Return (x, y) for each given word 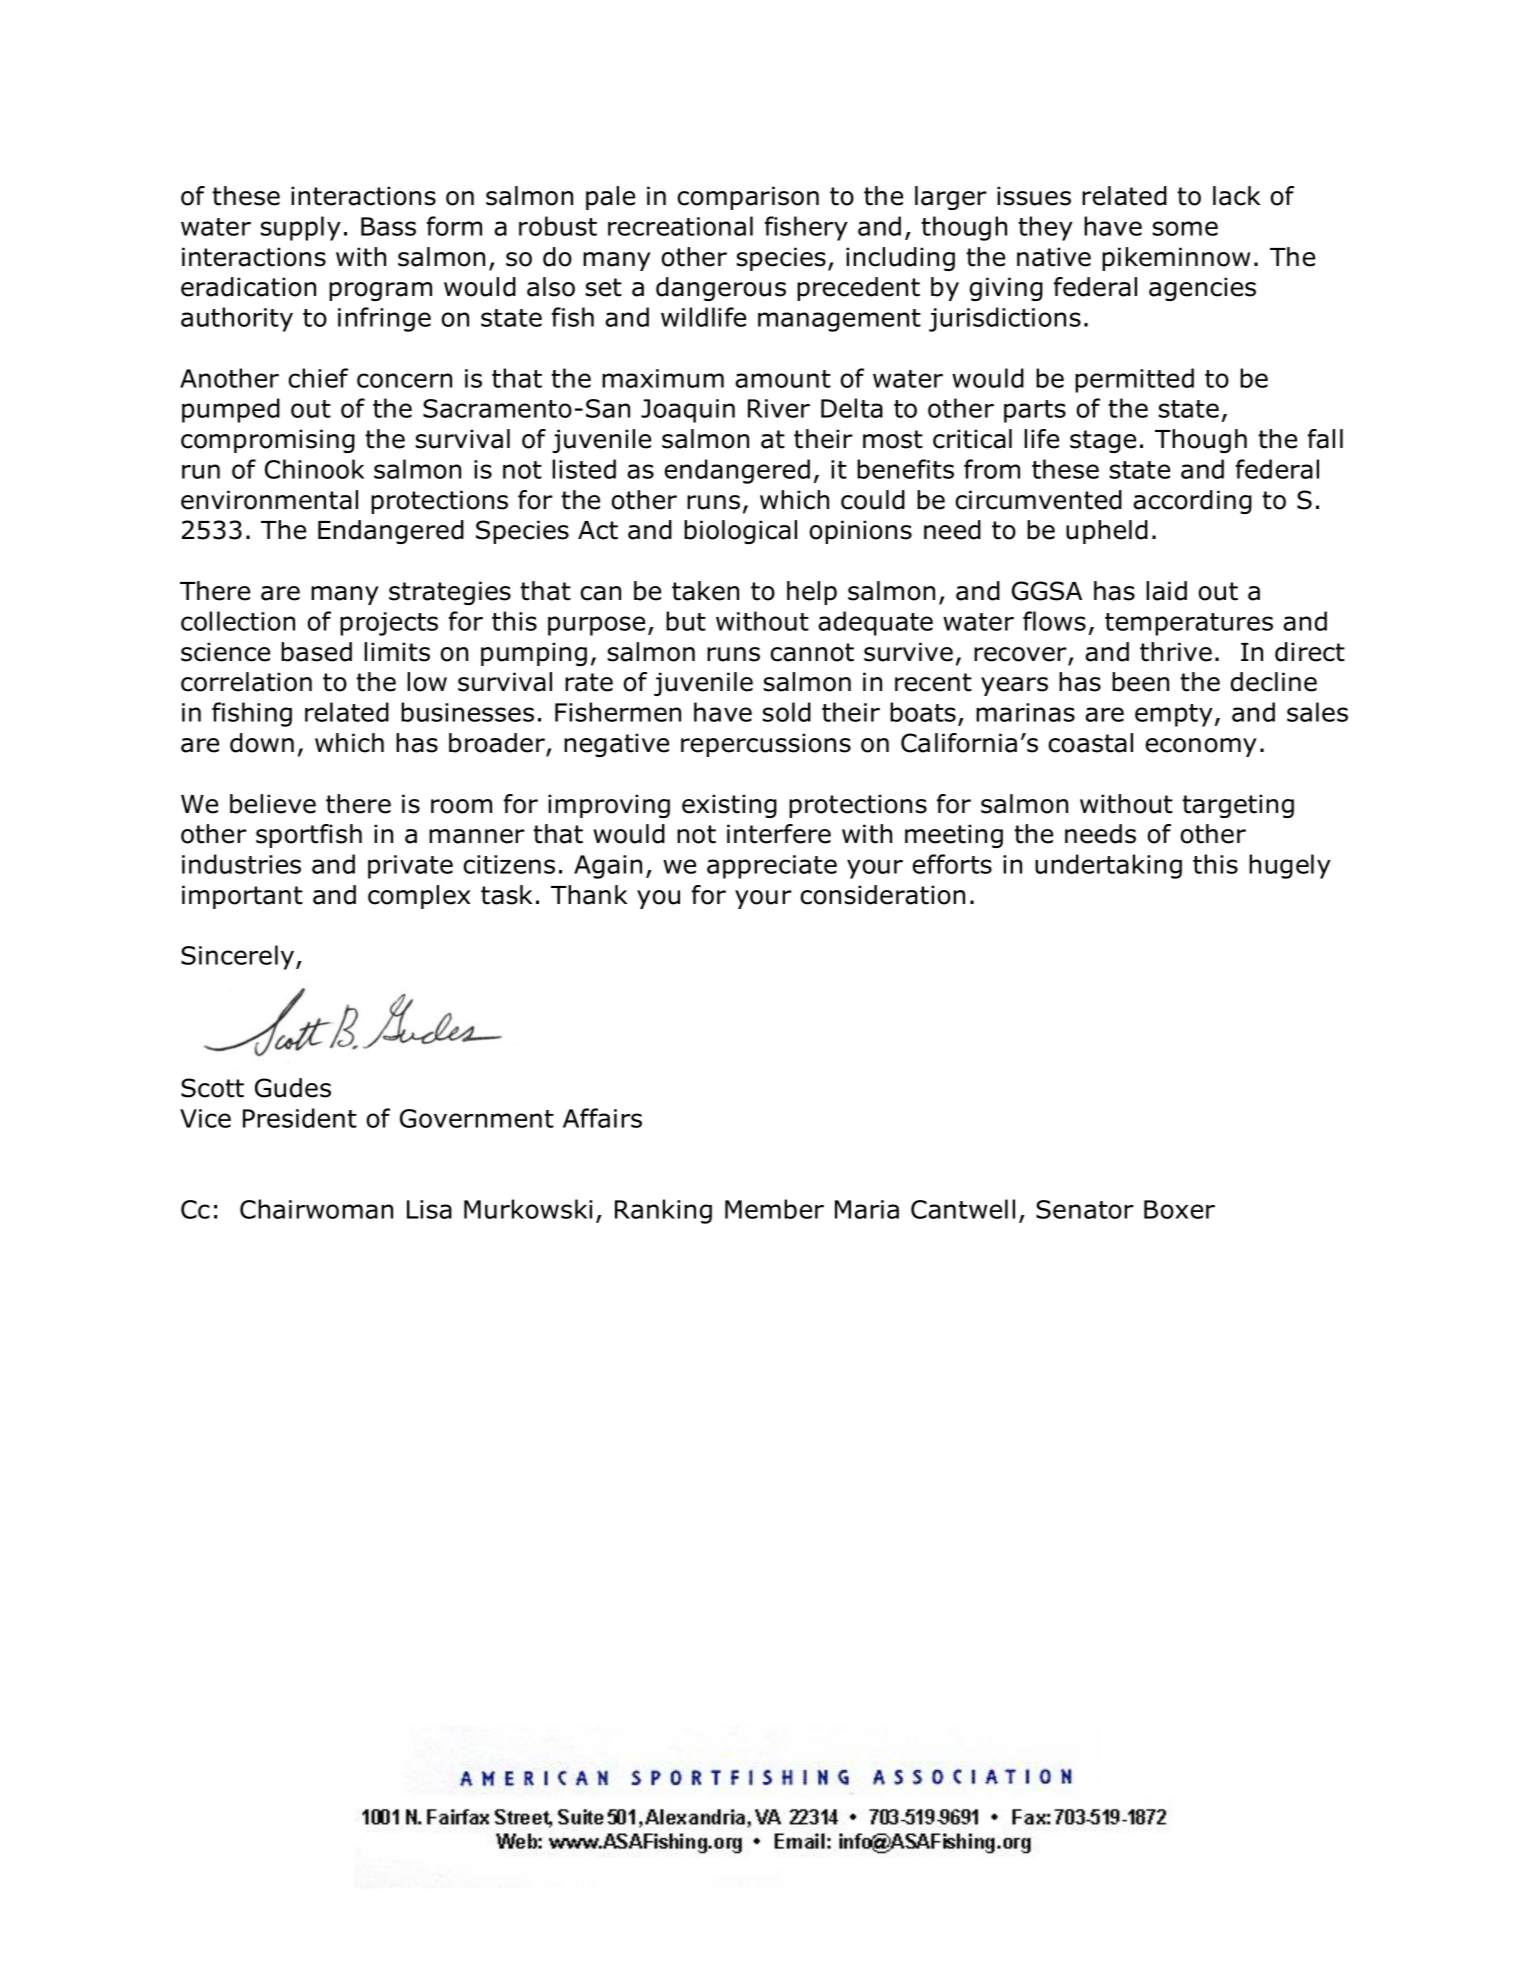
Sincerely (239, 957)
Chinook (314, 469)
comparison (748, 198)
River (779, 408)
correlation (246, 682)
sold (787, 712)
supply (301, 228)
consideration (882, 895)
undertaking (1108, 866)
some (1185, 228)
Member (774, 1209)
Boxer (1179, 1209)
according (1192, 502)
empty (1174, 715)
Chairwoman (316, 1209)
